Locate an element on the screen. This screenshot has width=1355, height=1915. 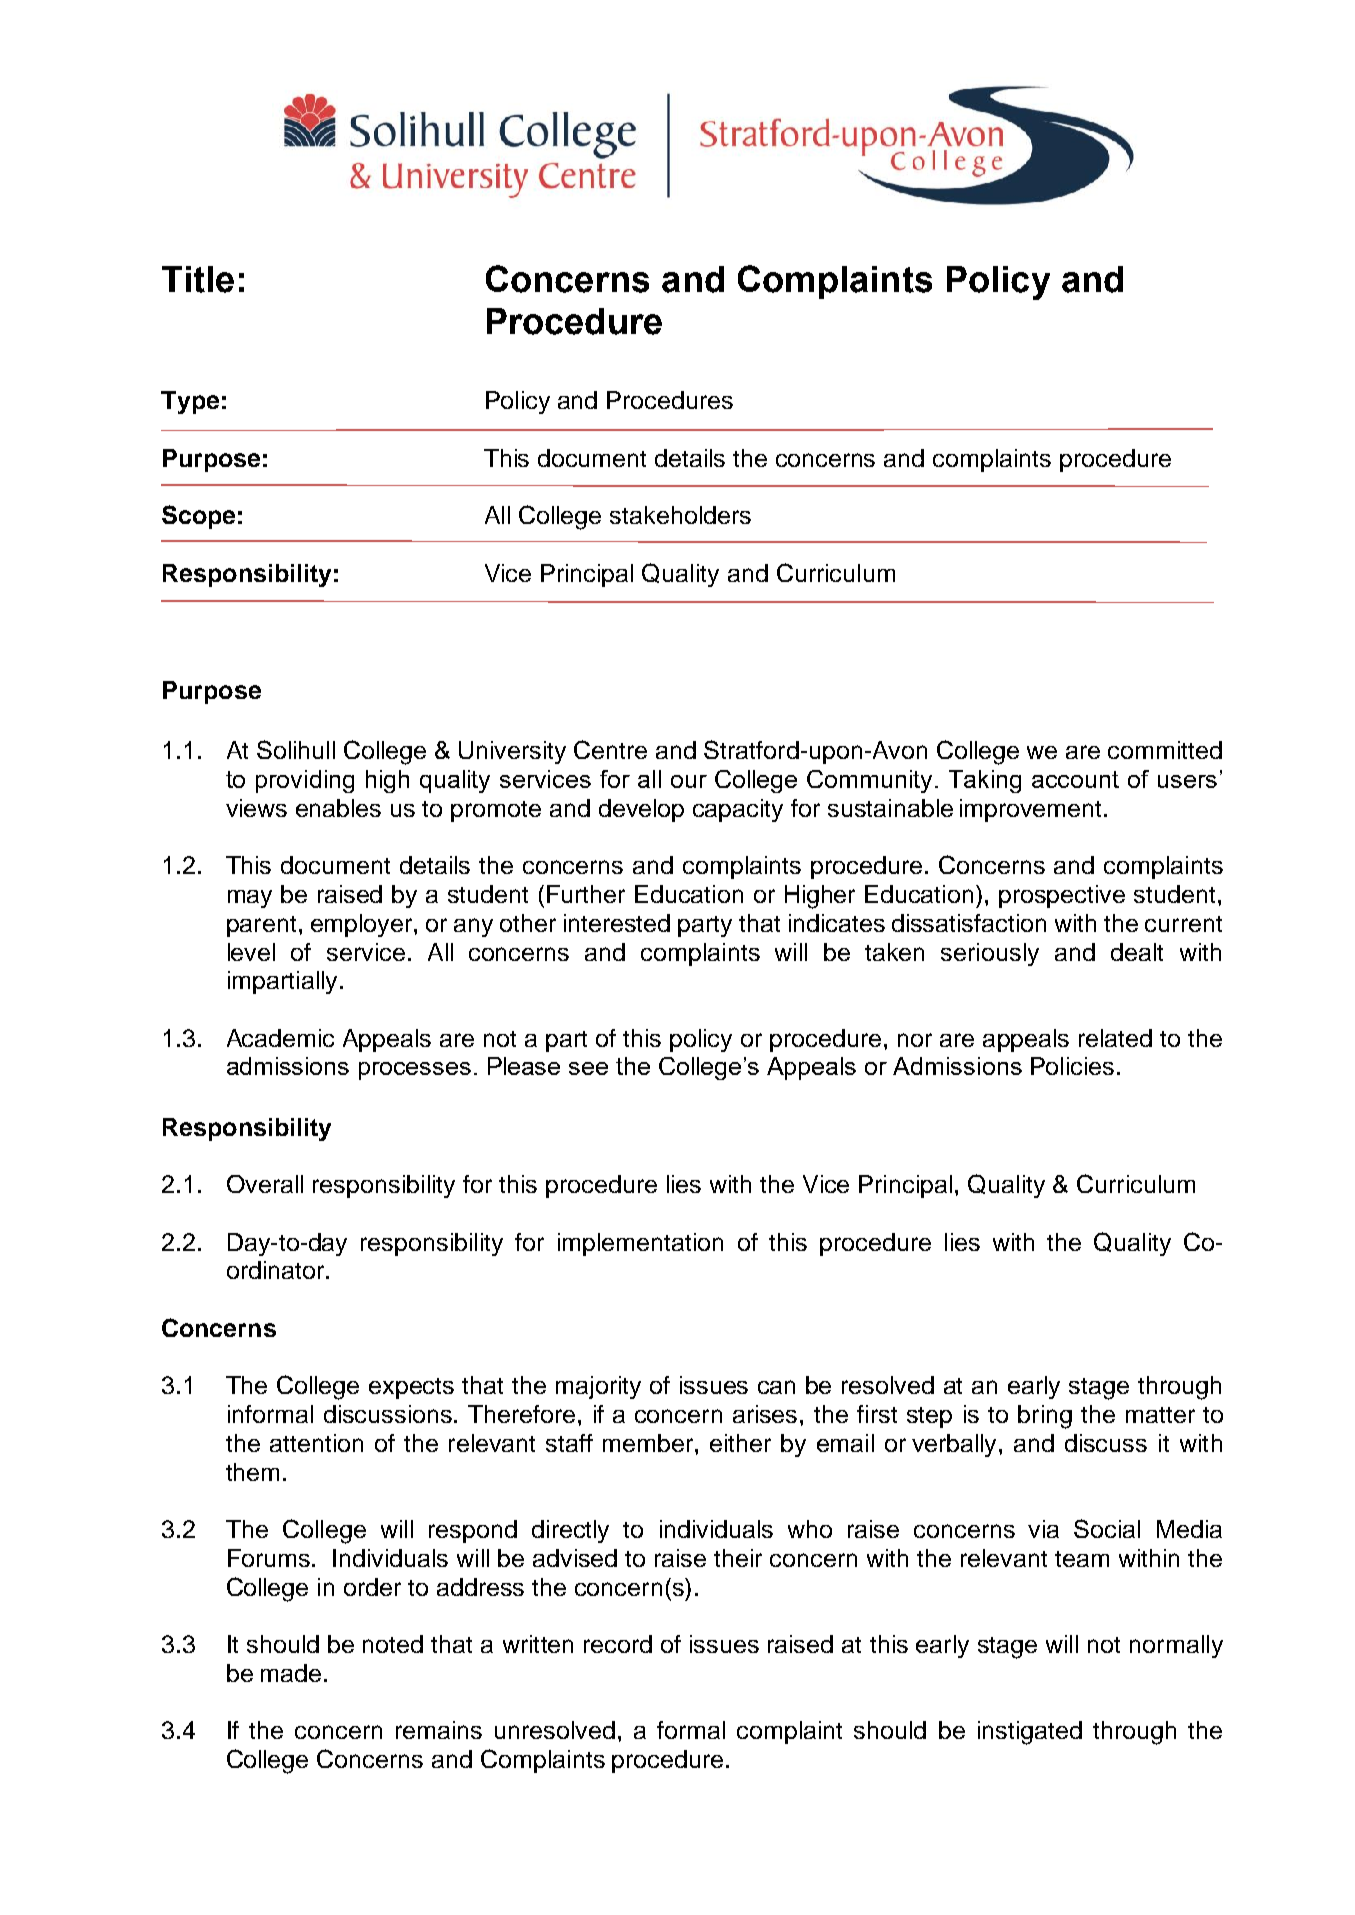
made is located at coordinates (291, 1673).
